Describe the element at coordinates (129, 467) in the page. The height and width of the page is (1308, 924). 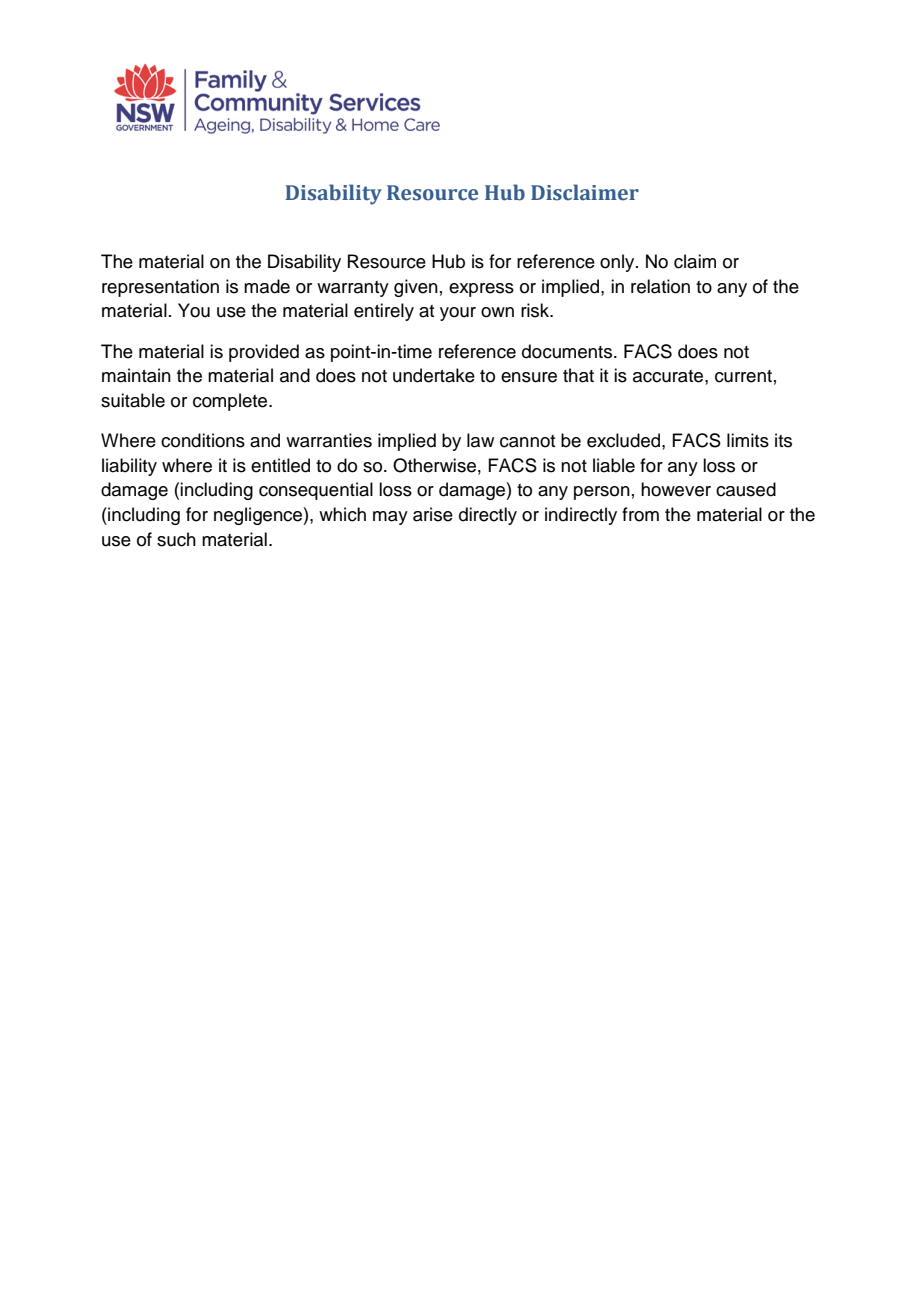
I see `liability` at that location.
